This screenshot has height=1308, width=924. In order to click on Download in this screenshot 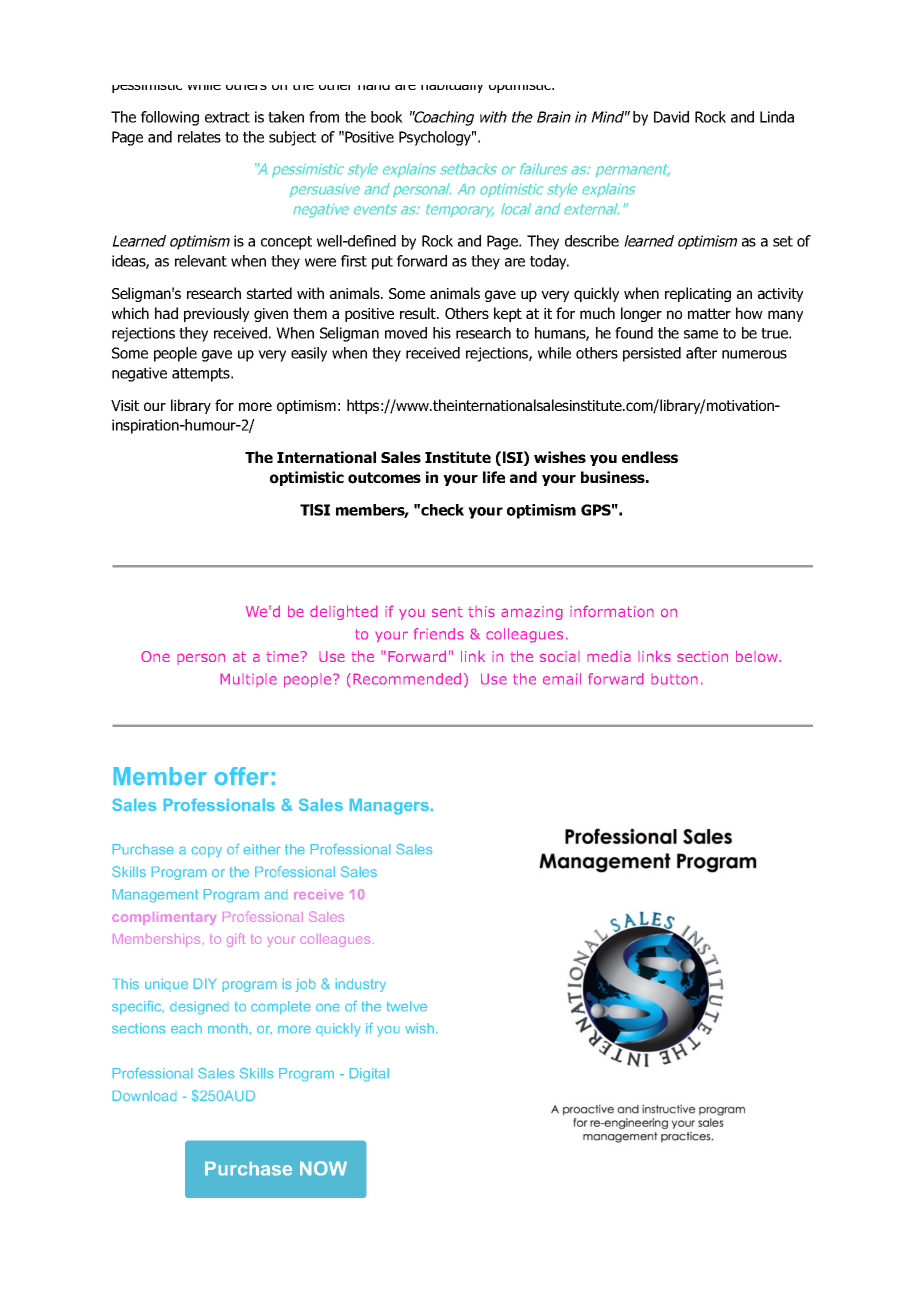, I will do `click(144, 1096)`.
